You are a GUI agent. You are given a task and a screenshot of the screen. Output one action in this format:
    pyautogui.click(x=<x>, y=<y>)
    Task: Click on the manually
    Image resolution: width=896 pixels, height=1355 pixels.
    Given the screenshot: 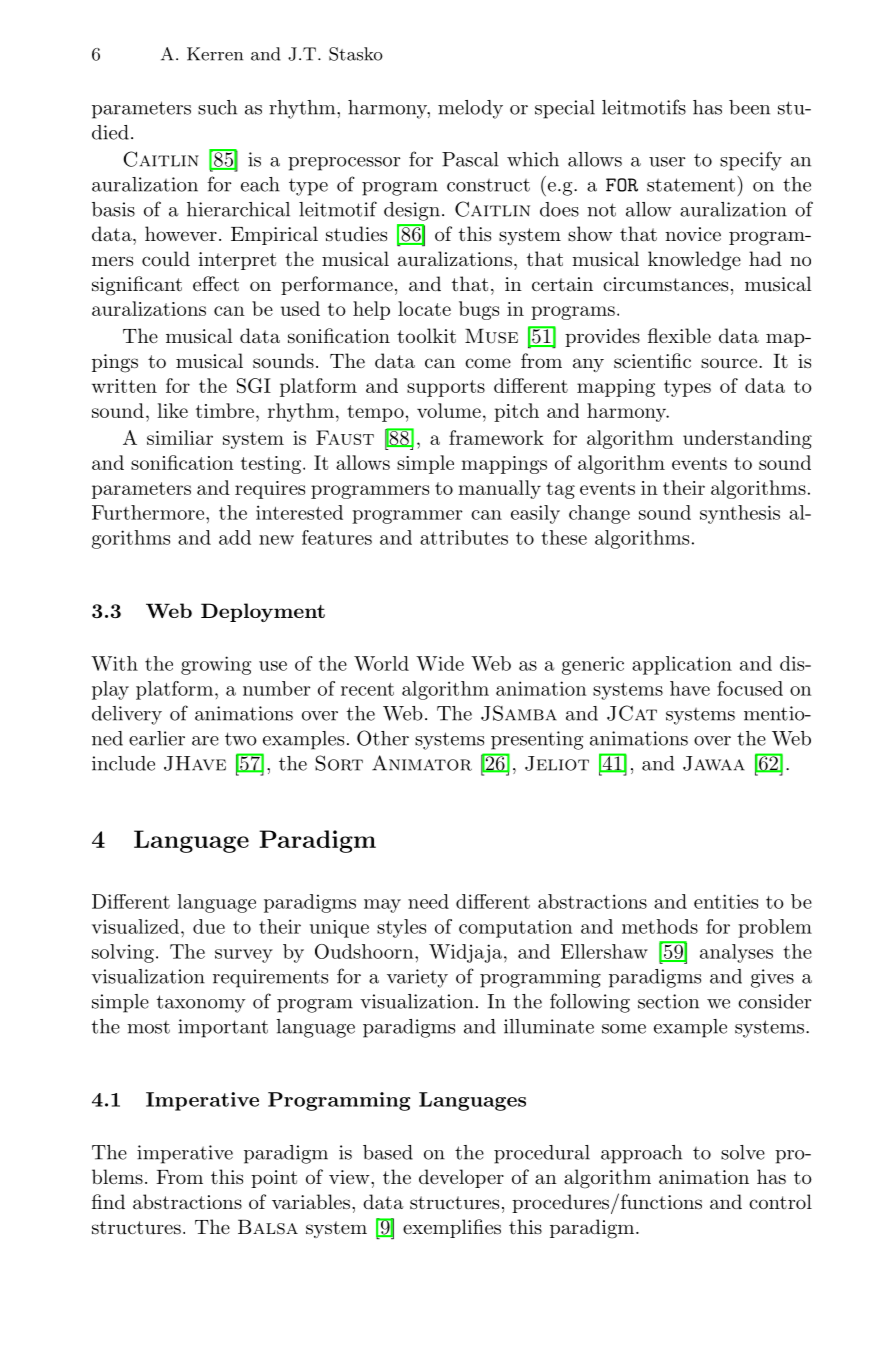 What is the action you would take?
    pyautogui.click(x=499, y=489)
